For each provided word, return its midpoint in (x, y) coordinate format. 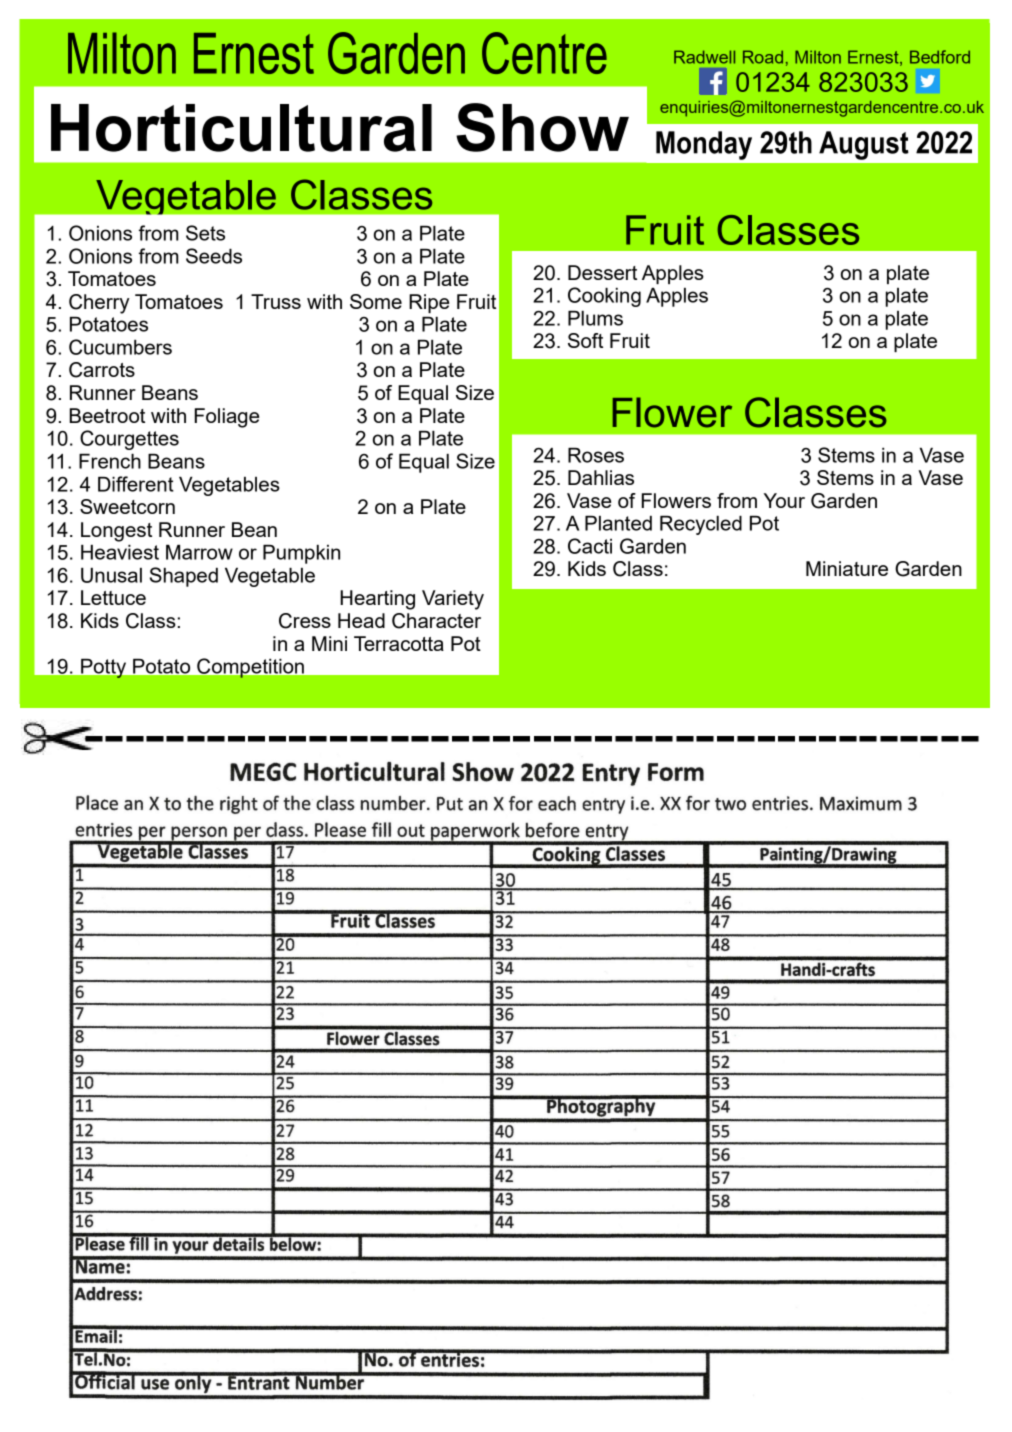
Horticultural (241, 128)
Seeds (214, 256)
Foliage (227, 418)
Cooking (604, 297)
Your (784, 500)
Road (763, 57)
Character (436, 621)
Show (542, 127)
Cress (305, 621)
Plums (595, 318)
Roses (596, 455)
